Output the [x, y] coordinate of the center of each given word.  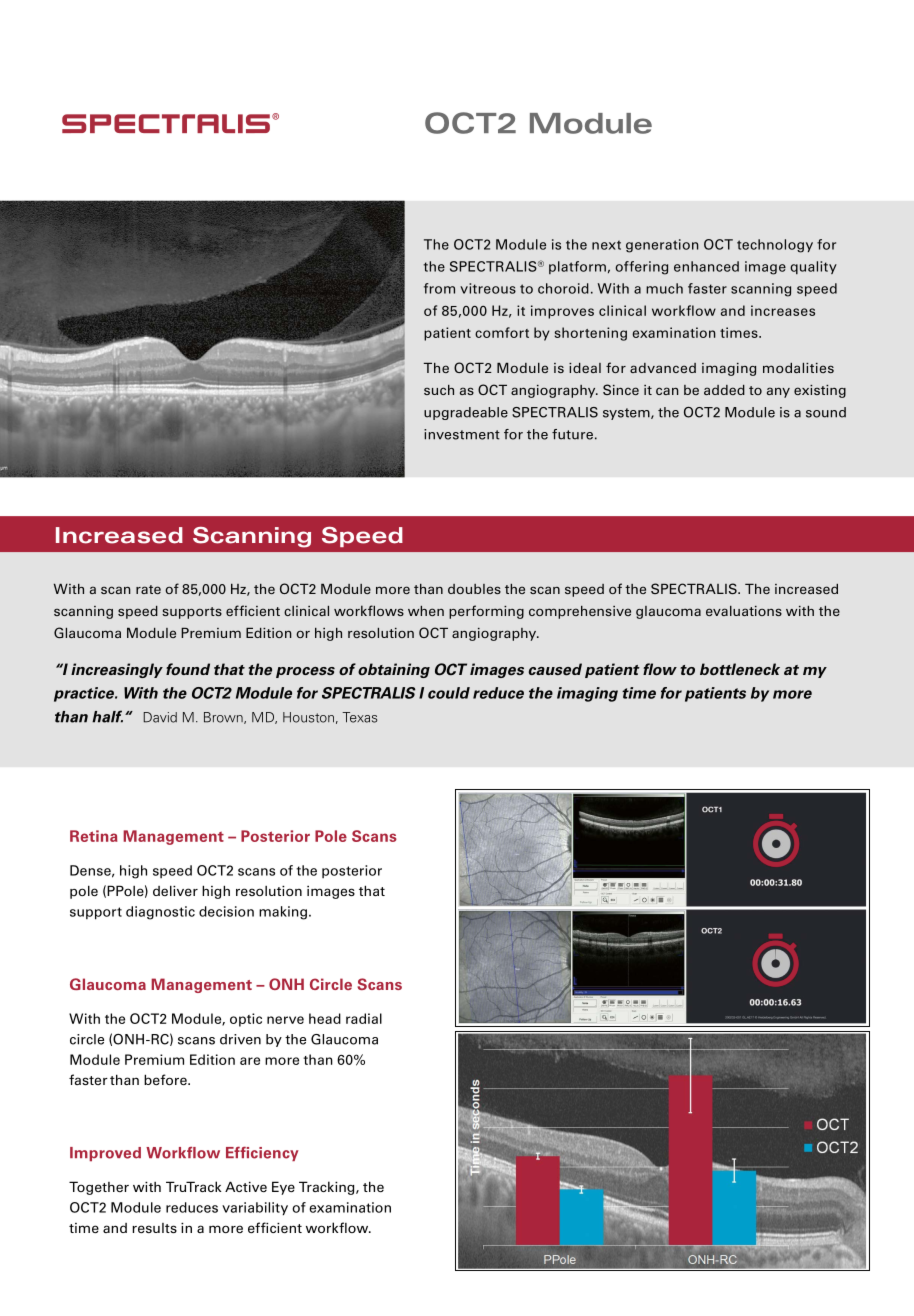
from [439, 288]
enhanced [706, 266]
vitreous [488, 288]
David [160, 717]
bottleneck [740, 669]
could [449, 693]
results [154, 1228]
